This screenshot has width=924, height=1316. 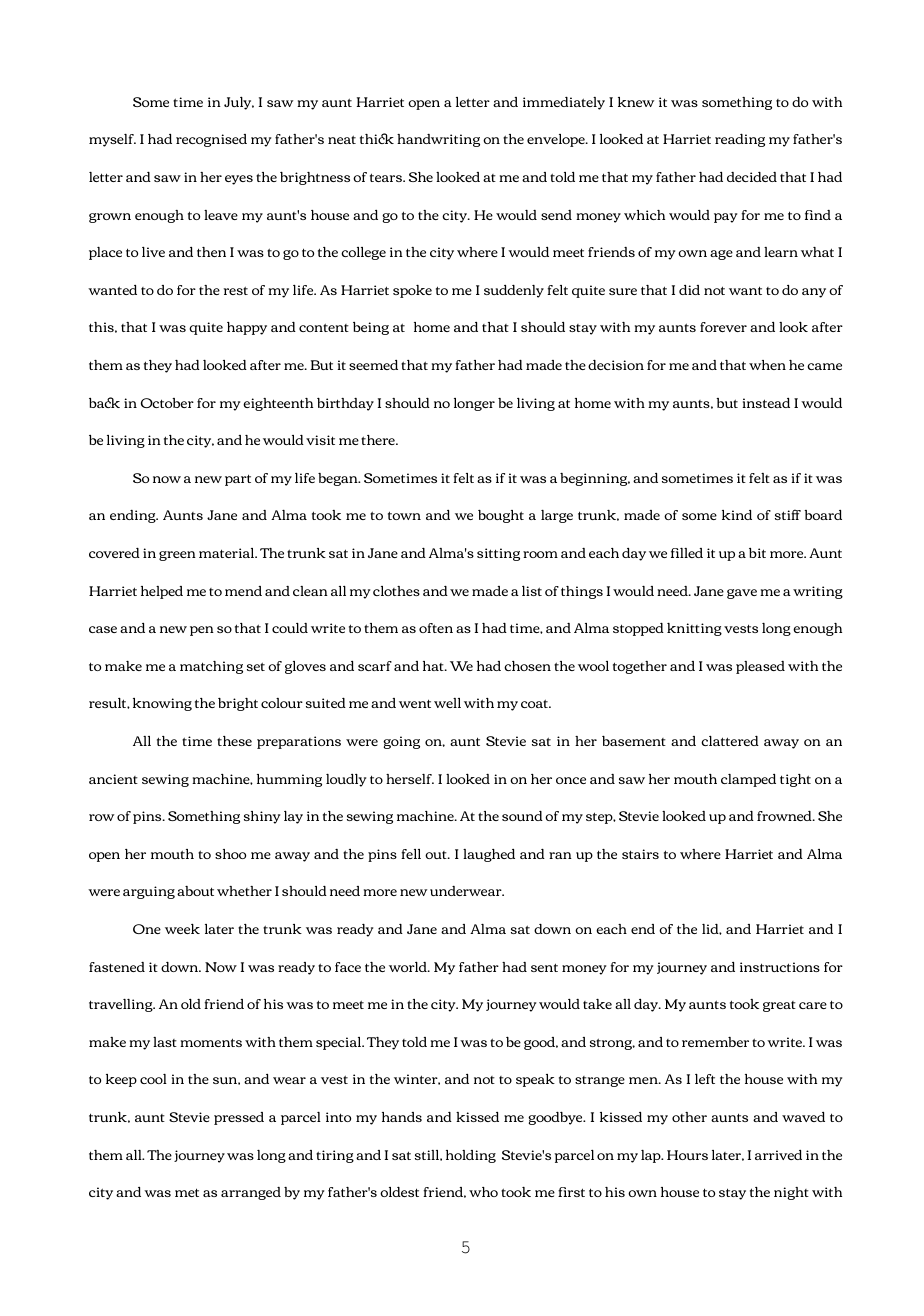 I want to click on holding, so click(x=471, y=1156).
